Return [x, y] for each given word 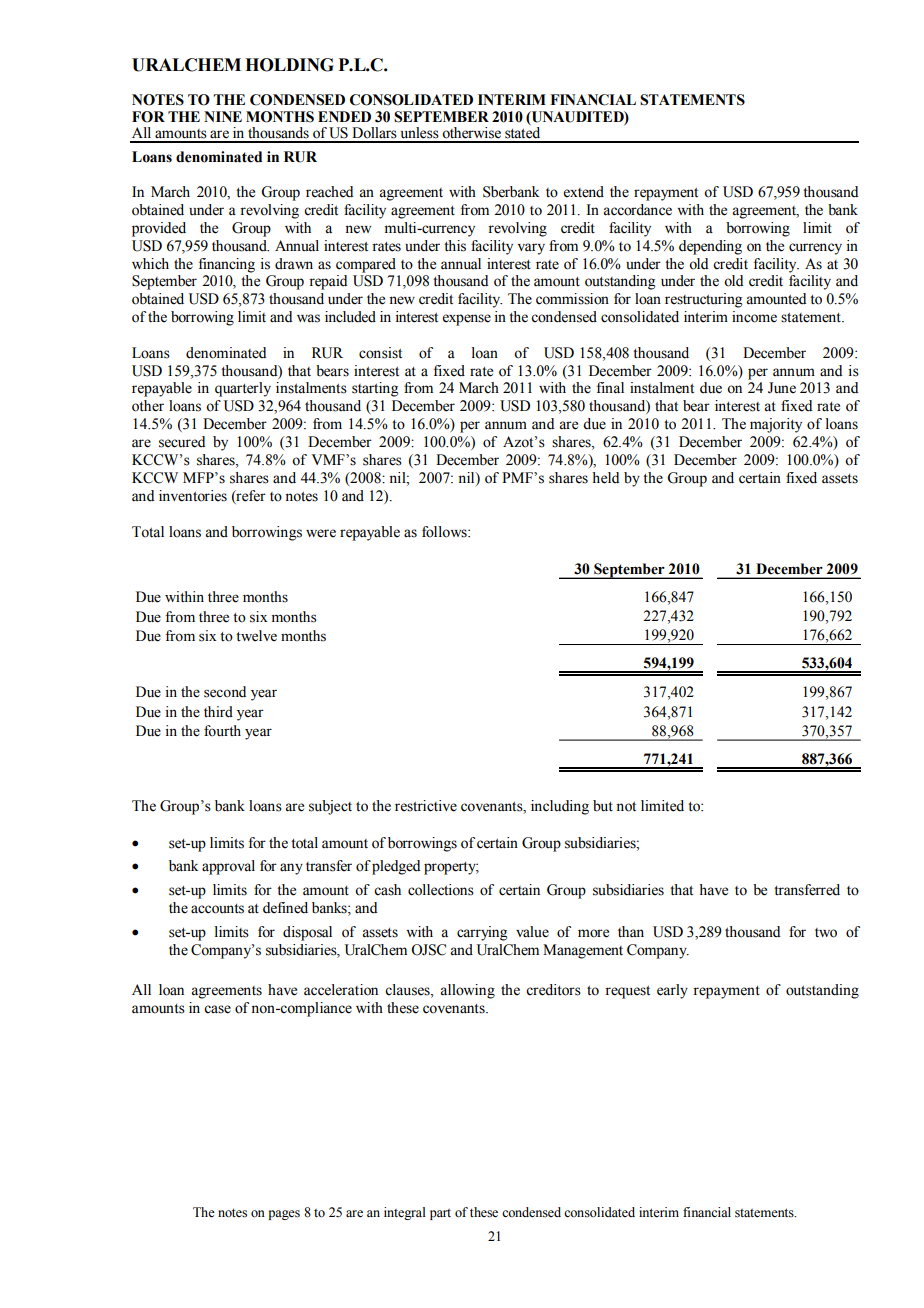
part [440, 1214]
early [672, 991]
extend [584, 192]
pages [284, 1215]
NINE [223, 116]
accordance [637, 210]
